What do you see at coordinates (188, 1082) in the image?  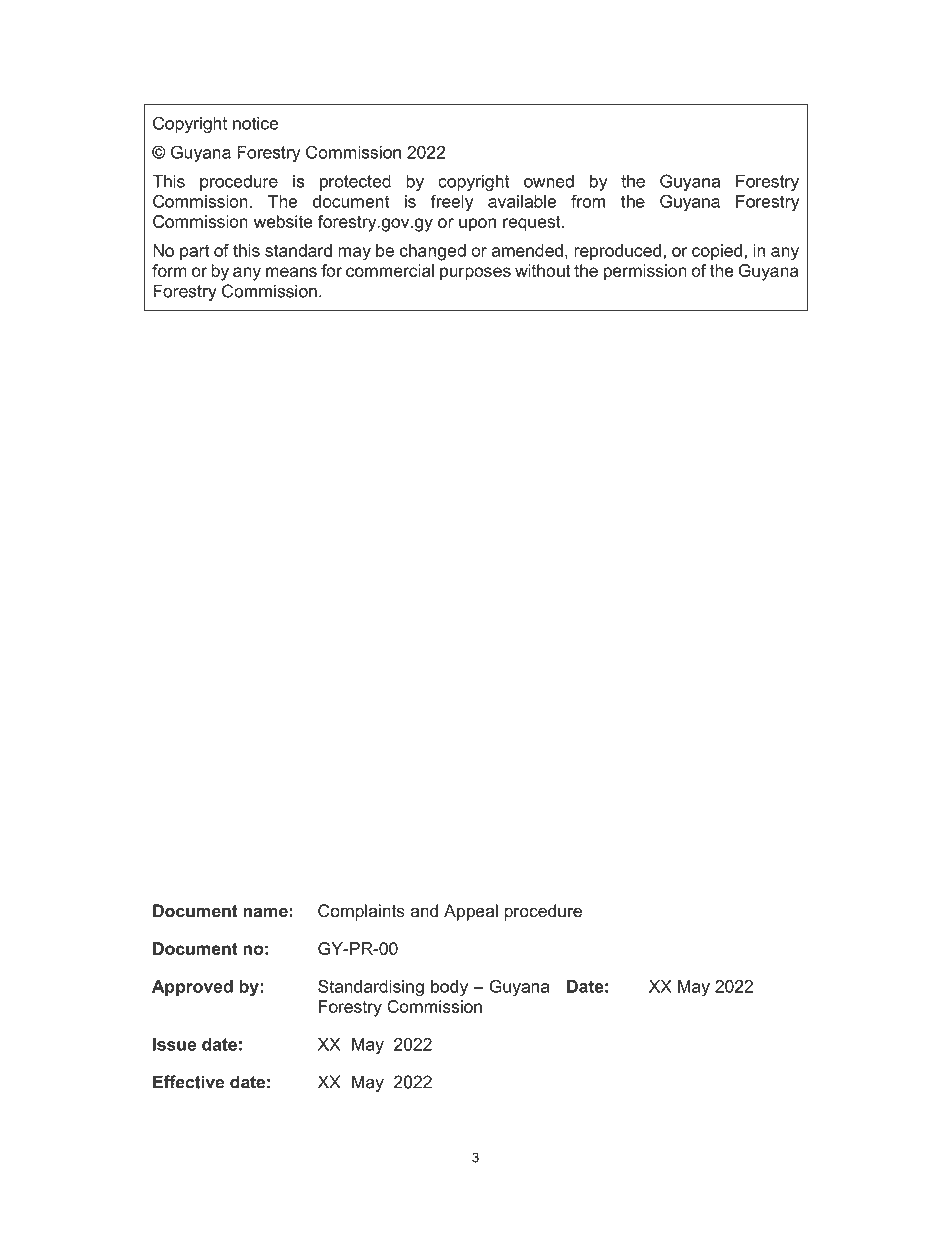 I see `Effective` at bounding box center [188, 1082].
